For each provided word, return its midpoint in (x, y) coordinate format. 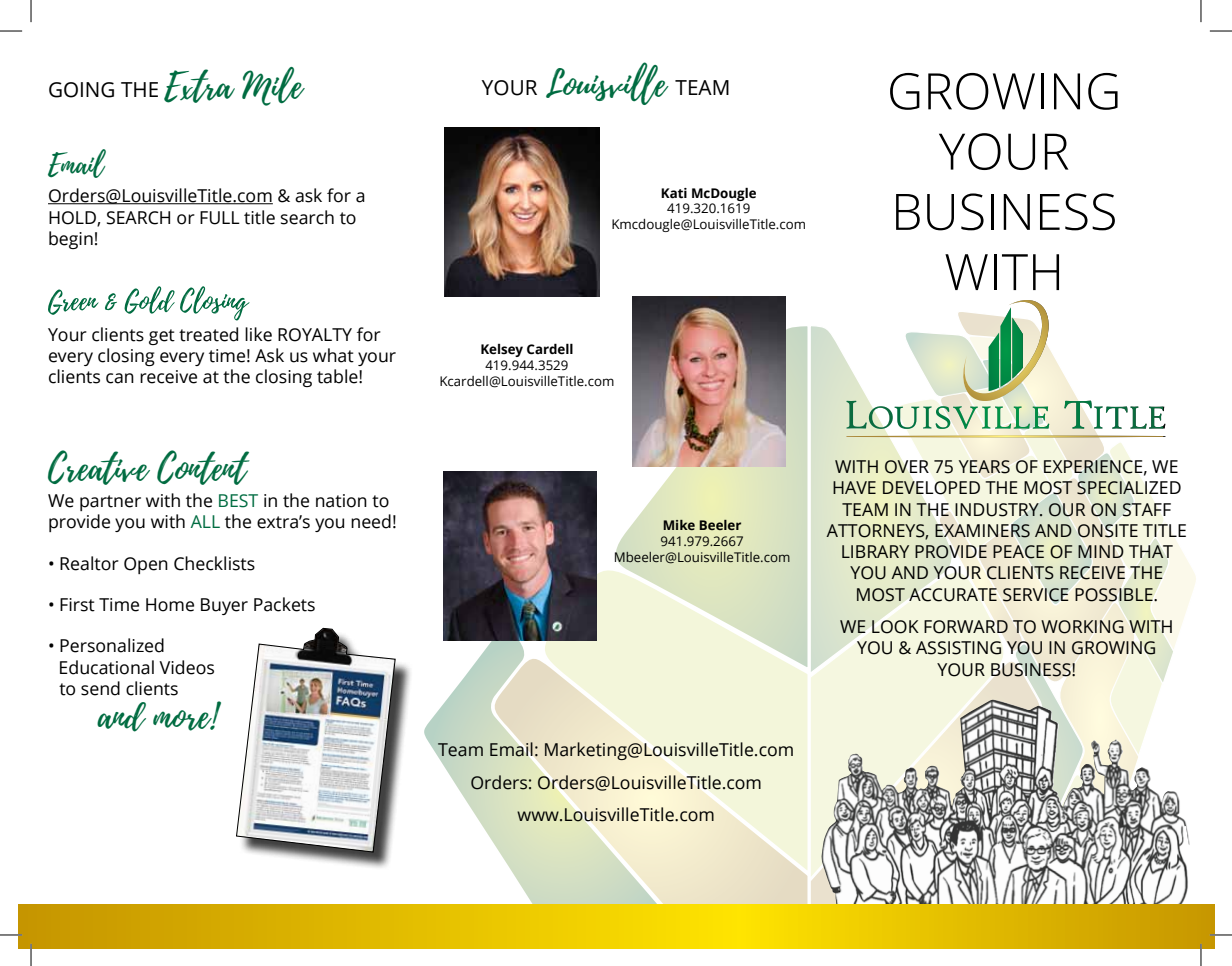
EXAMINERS (982, 531)
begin (71, 240)
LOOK (895, 627)
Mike (679, 525)
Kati (674, 193)
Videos (186, 667)
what (333, 355)
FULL (220, 218)
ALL (205, 521)
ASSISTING (958, 648)
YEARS (984, 467)
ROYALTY (315, 335)
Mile (273, 86)
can (120, 378)
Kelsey (502, 350)
